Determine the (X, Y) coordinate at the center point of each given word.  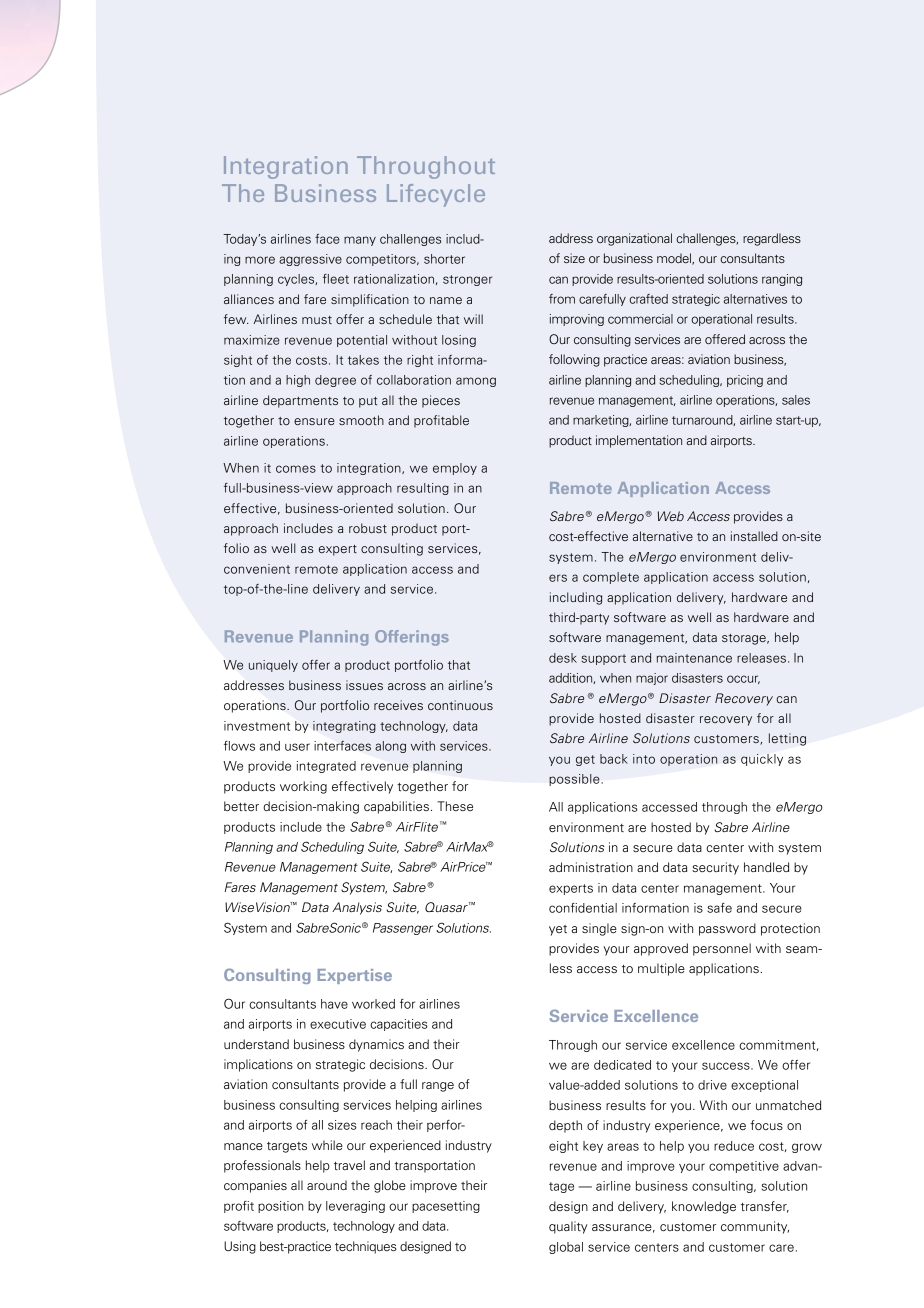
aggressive (310, 260)
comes (296, 469)
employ (455, 469)
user (297, 747)
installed (754, 536)
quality (568, 1227)
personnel (722, 949)
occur (743, 679)
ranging (782, 280)
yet (558, 930)
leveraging (355, 1207)
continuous (460, 705)
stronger (467, 280)
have (334, 1004)
